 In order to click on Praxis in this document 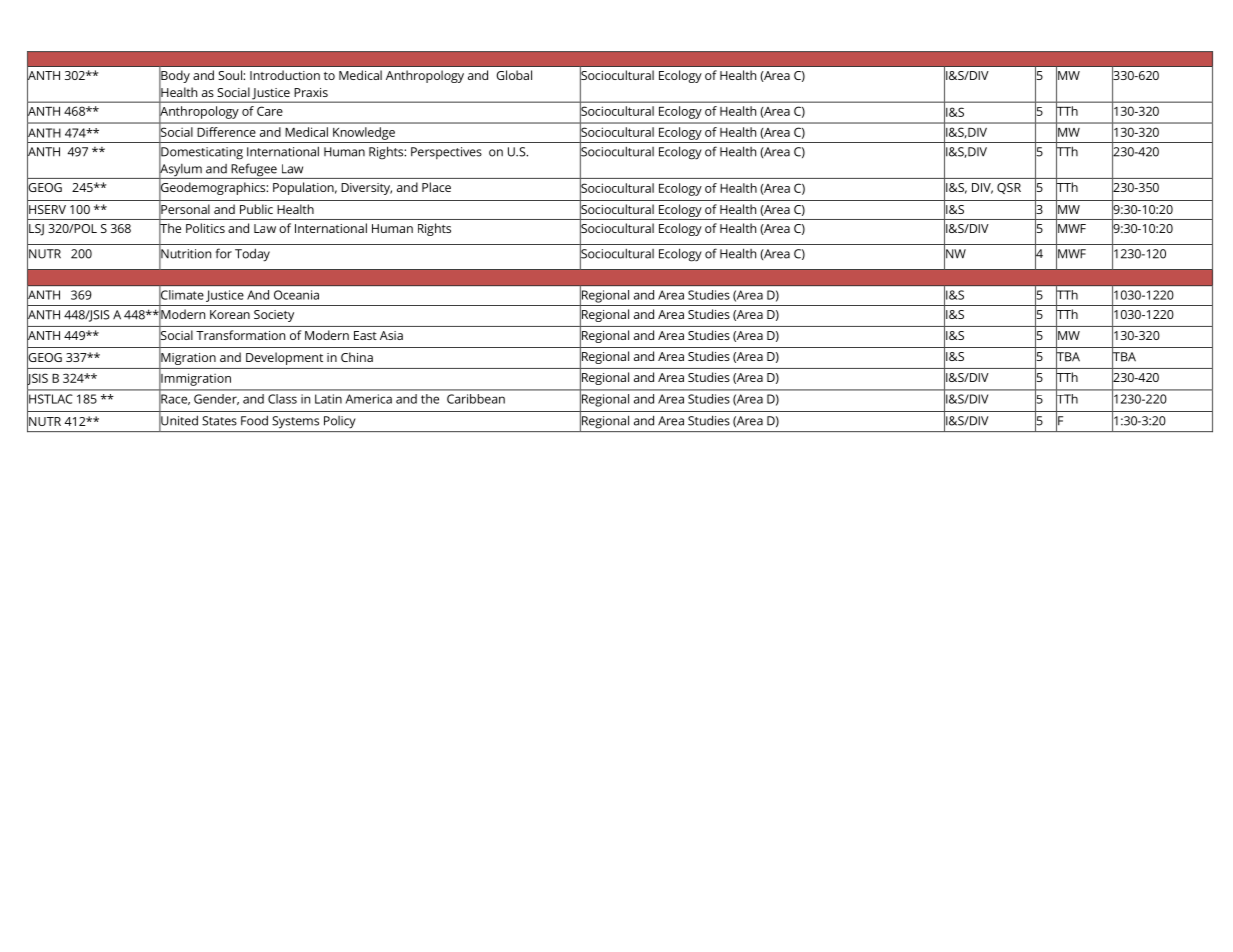, I will do `click(311, 92)`.
